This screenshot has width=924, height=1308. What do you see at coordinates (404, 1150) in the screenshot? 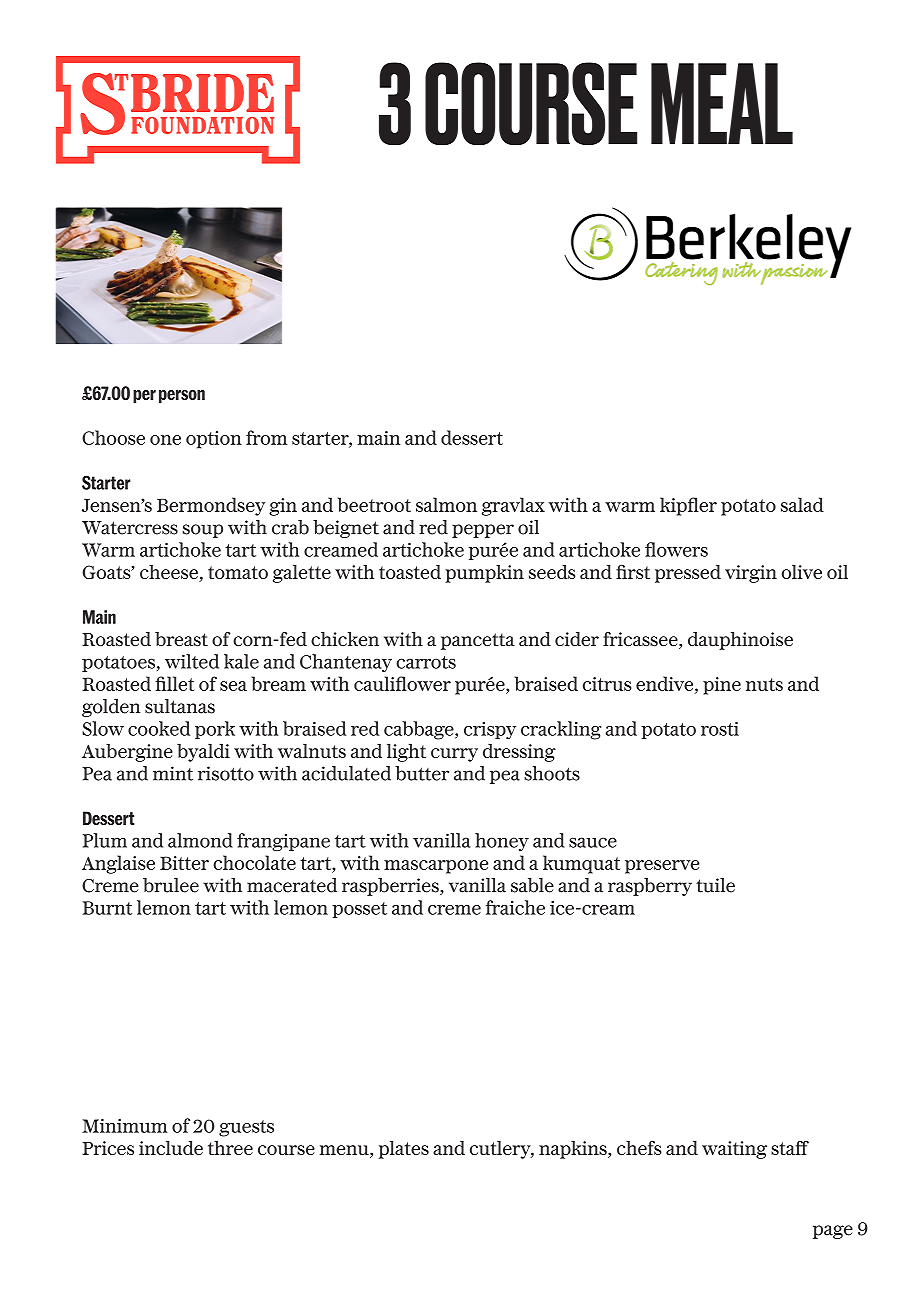
I see `plates` at bounding box center [404, 1150].
